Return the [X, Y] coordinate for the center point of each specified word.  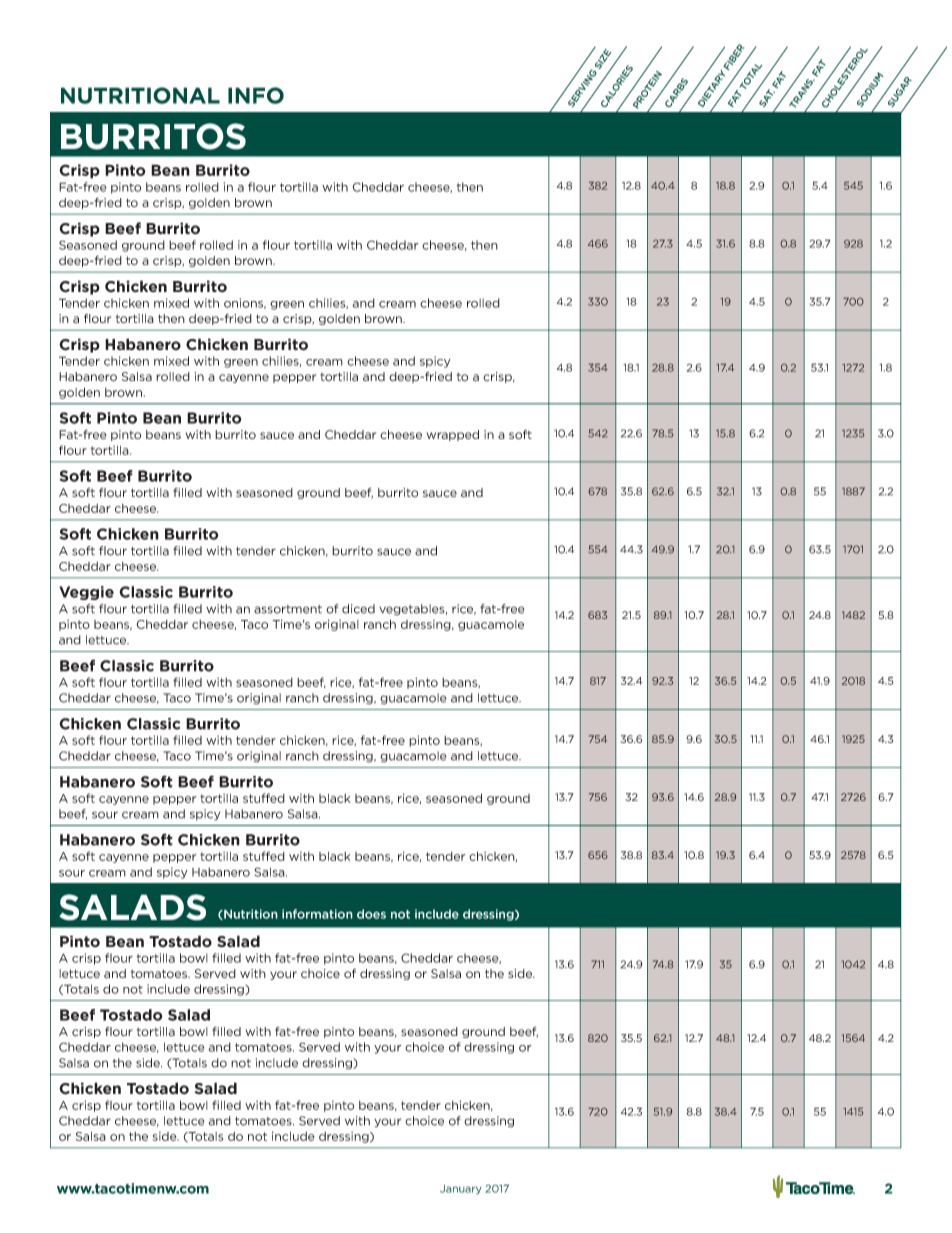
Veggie [86, 593]
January [461, 1190]
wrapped [452, 435]
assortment [288, 609]
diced [358, 609]
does [371, 914]
